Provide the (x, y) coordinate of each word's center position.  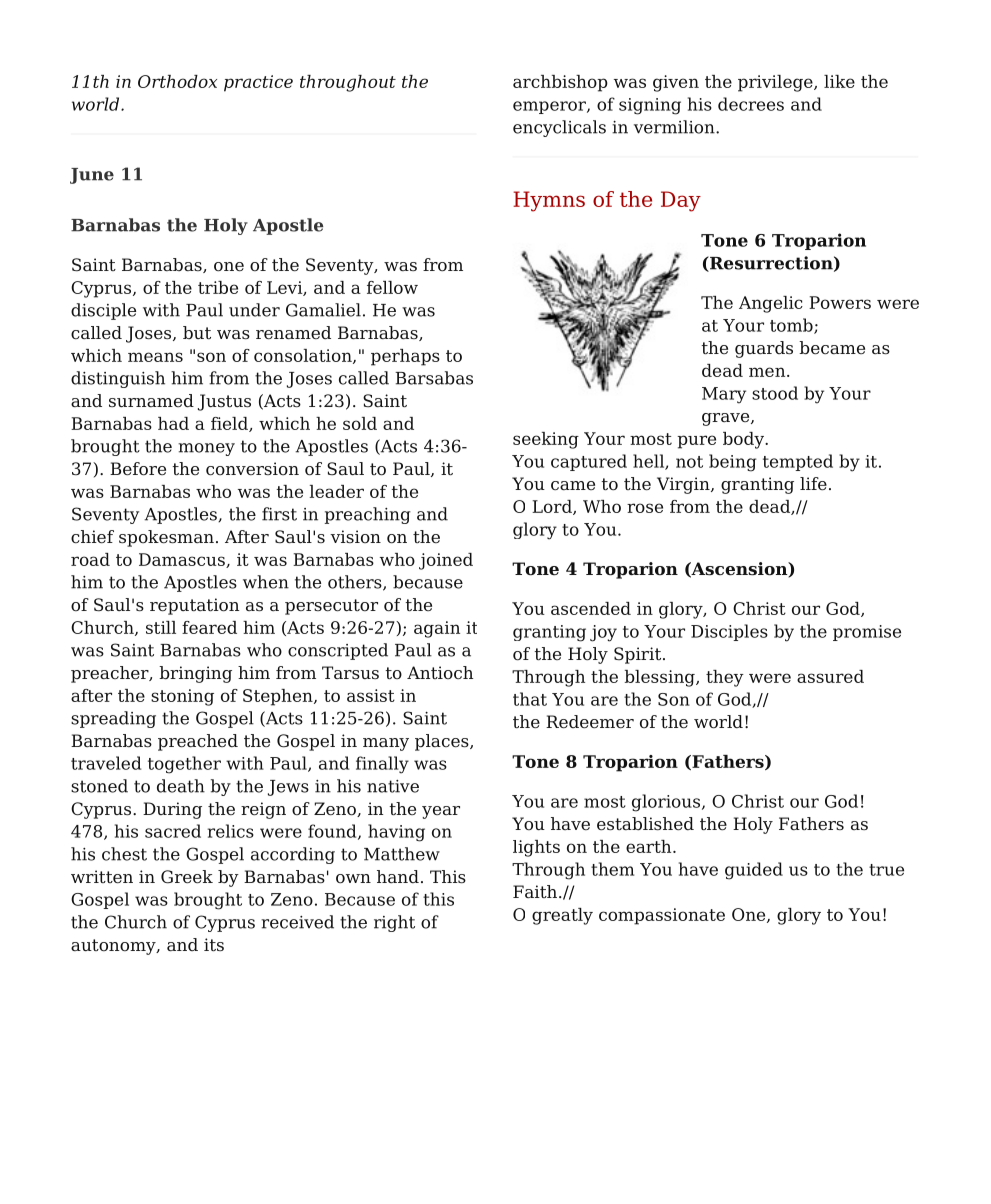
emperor (550, 107)
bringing (195, 674)
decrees (751, 104)
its (214, 945)
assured (830, 676)
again (437, 629)
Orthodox (177, 81)
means (155, 357)
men (768, 372)
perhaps (405, 357)
